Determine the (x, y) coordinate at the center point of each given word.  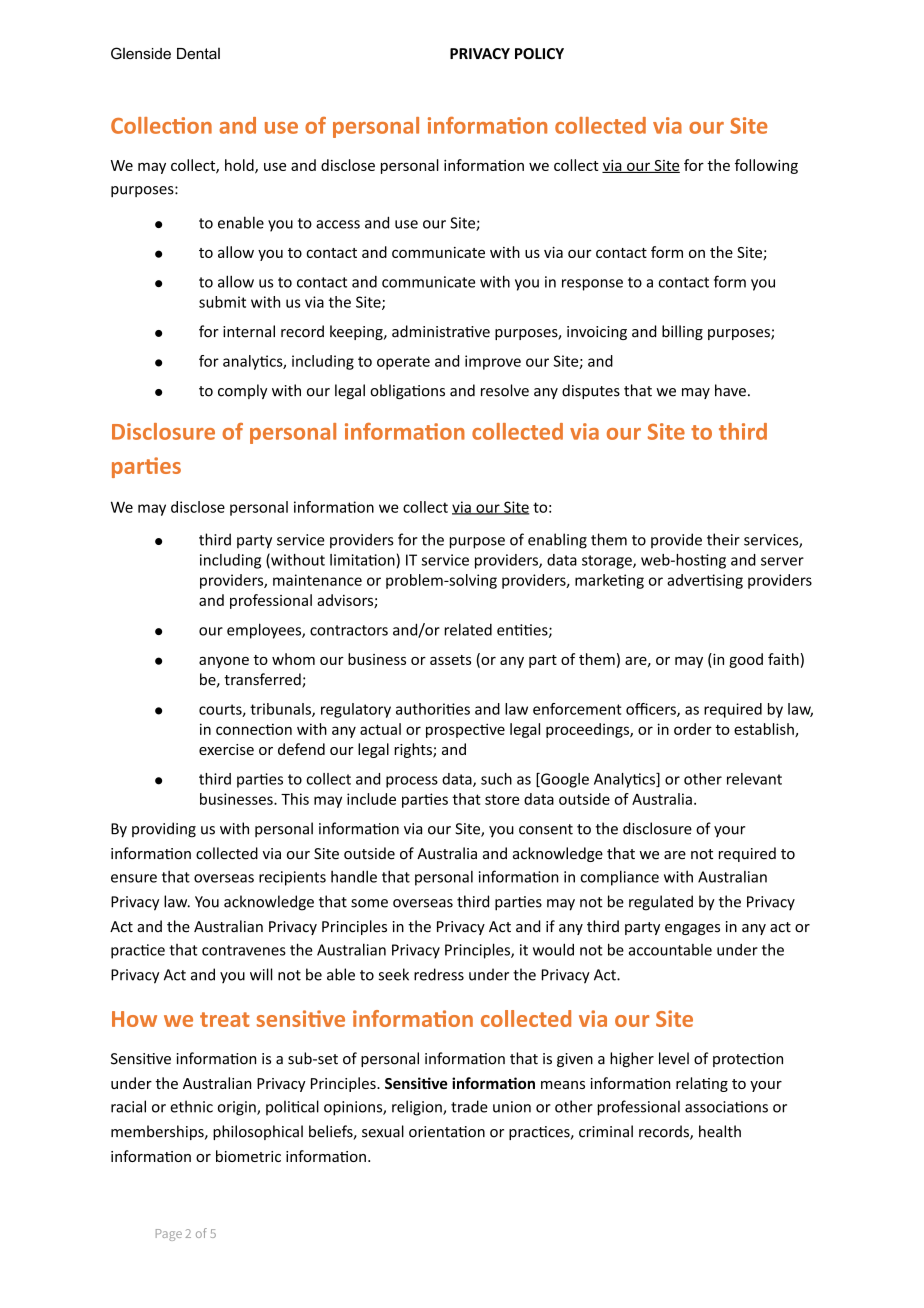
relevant (754, 779)
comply (242, 391)
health (720, 1131)
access (338, 224)
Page (169, 1235)
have (730, 390)
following (766, 166)
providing (164, 830)
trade (469, 1106)
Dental (198, 54)
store (502, 799)
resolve (505, 390)
